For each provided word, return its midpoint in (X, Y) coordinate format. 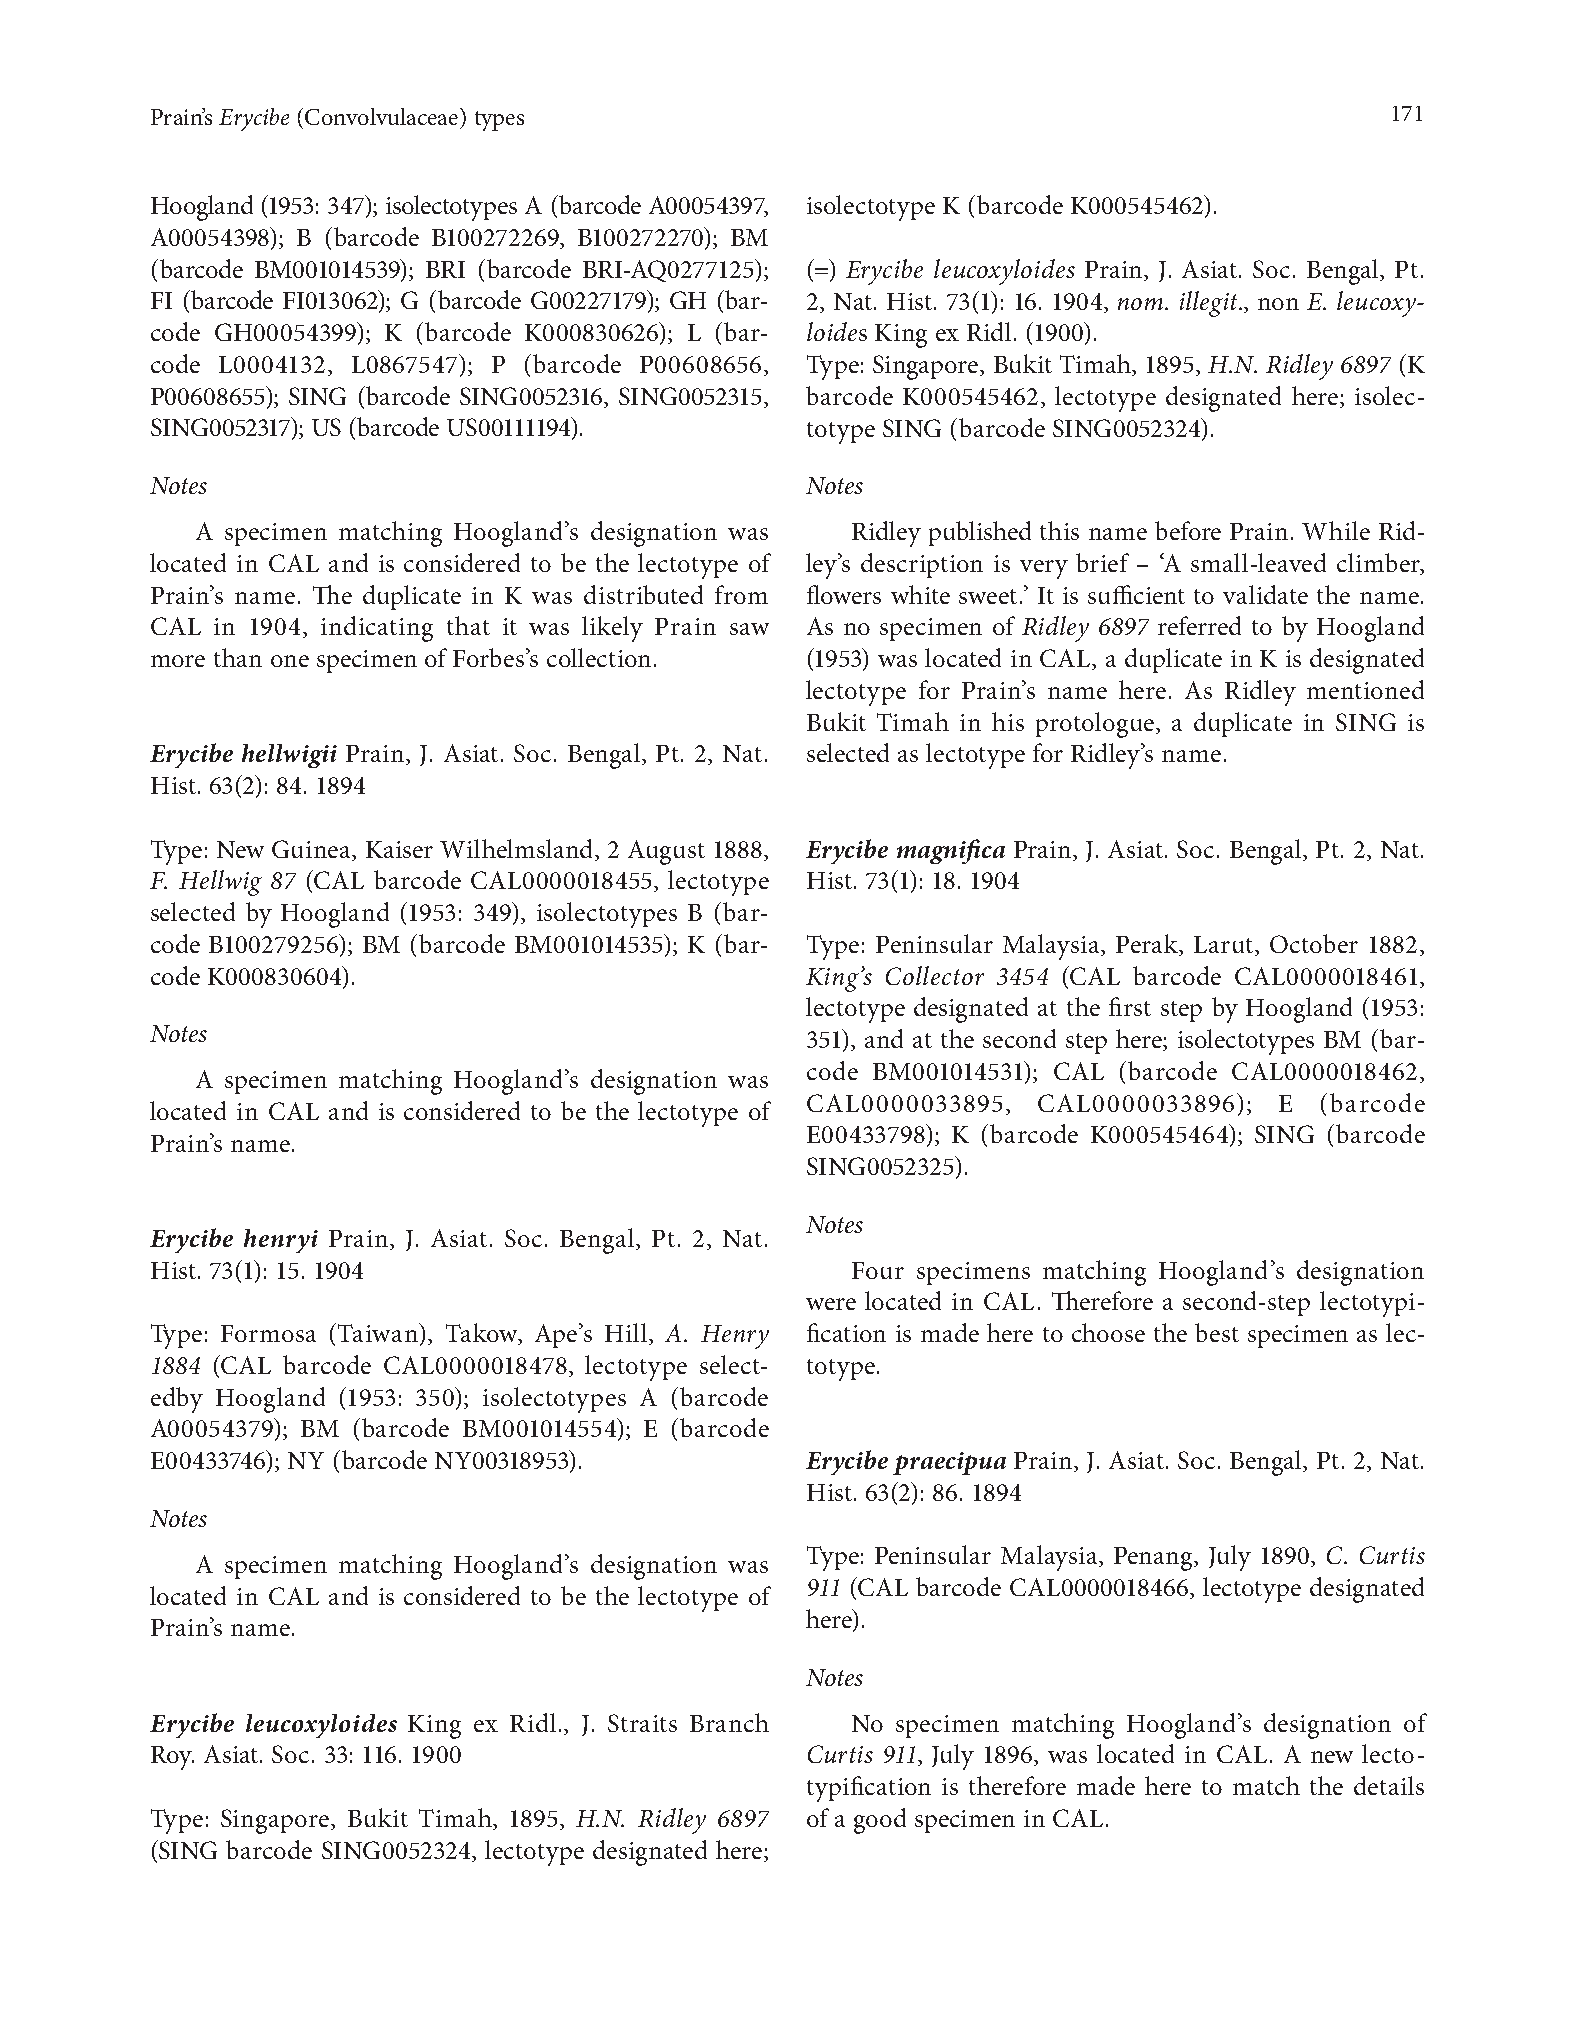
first (1130, 1006)
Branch (729, 1722)
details (1389, 1785)
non (1278, 304)
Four (878, 1270)
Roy (172, 1758)
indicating (377, 629)
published (980, 533)
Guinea (312, 849)
